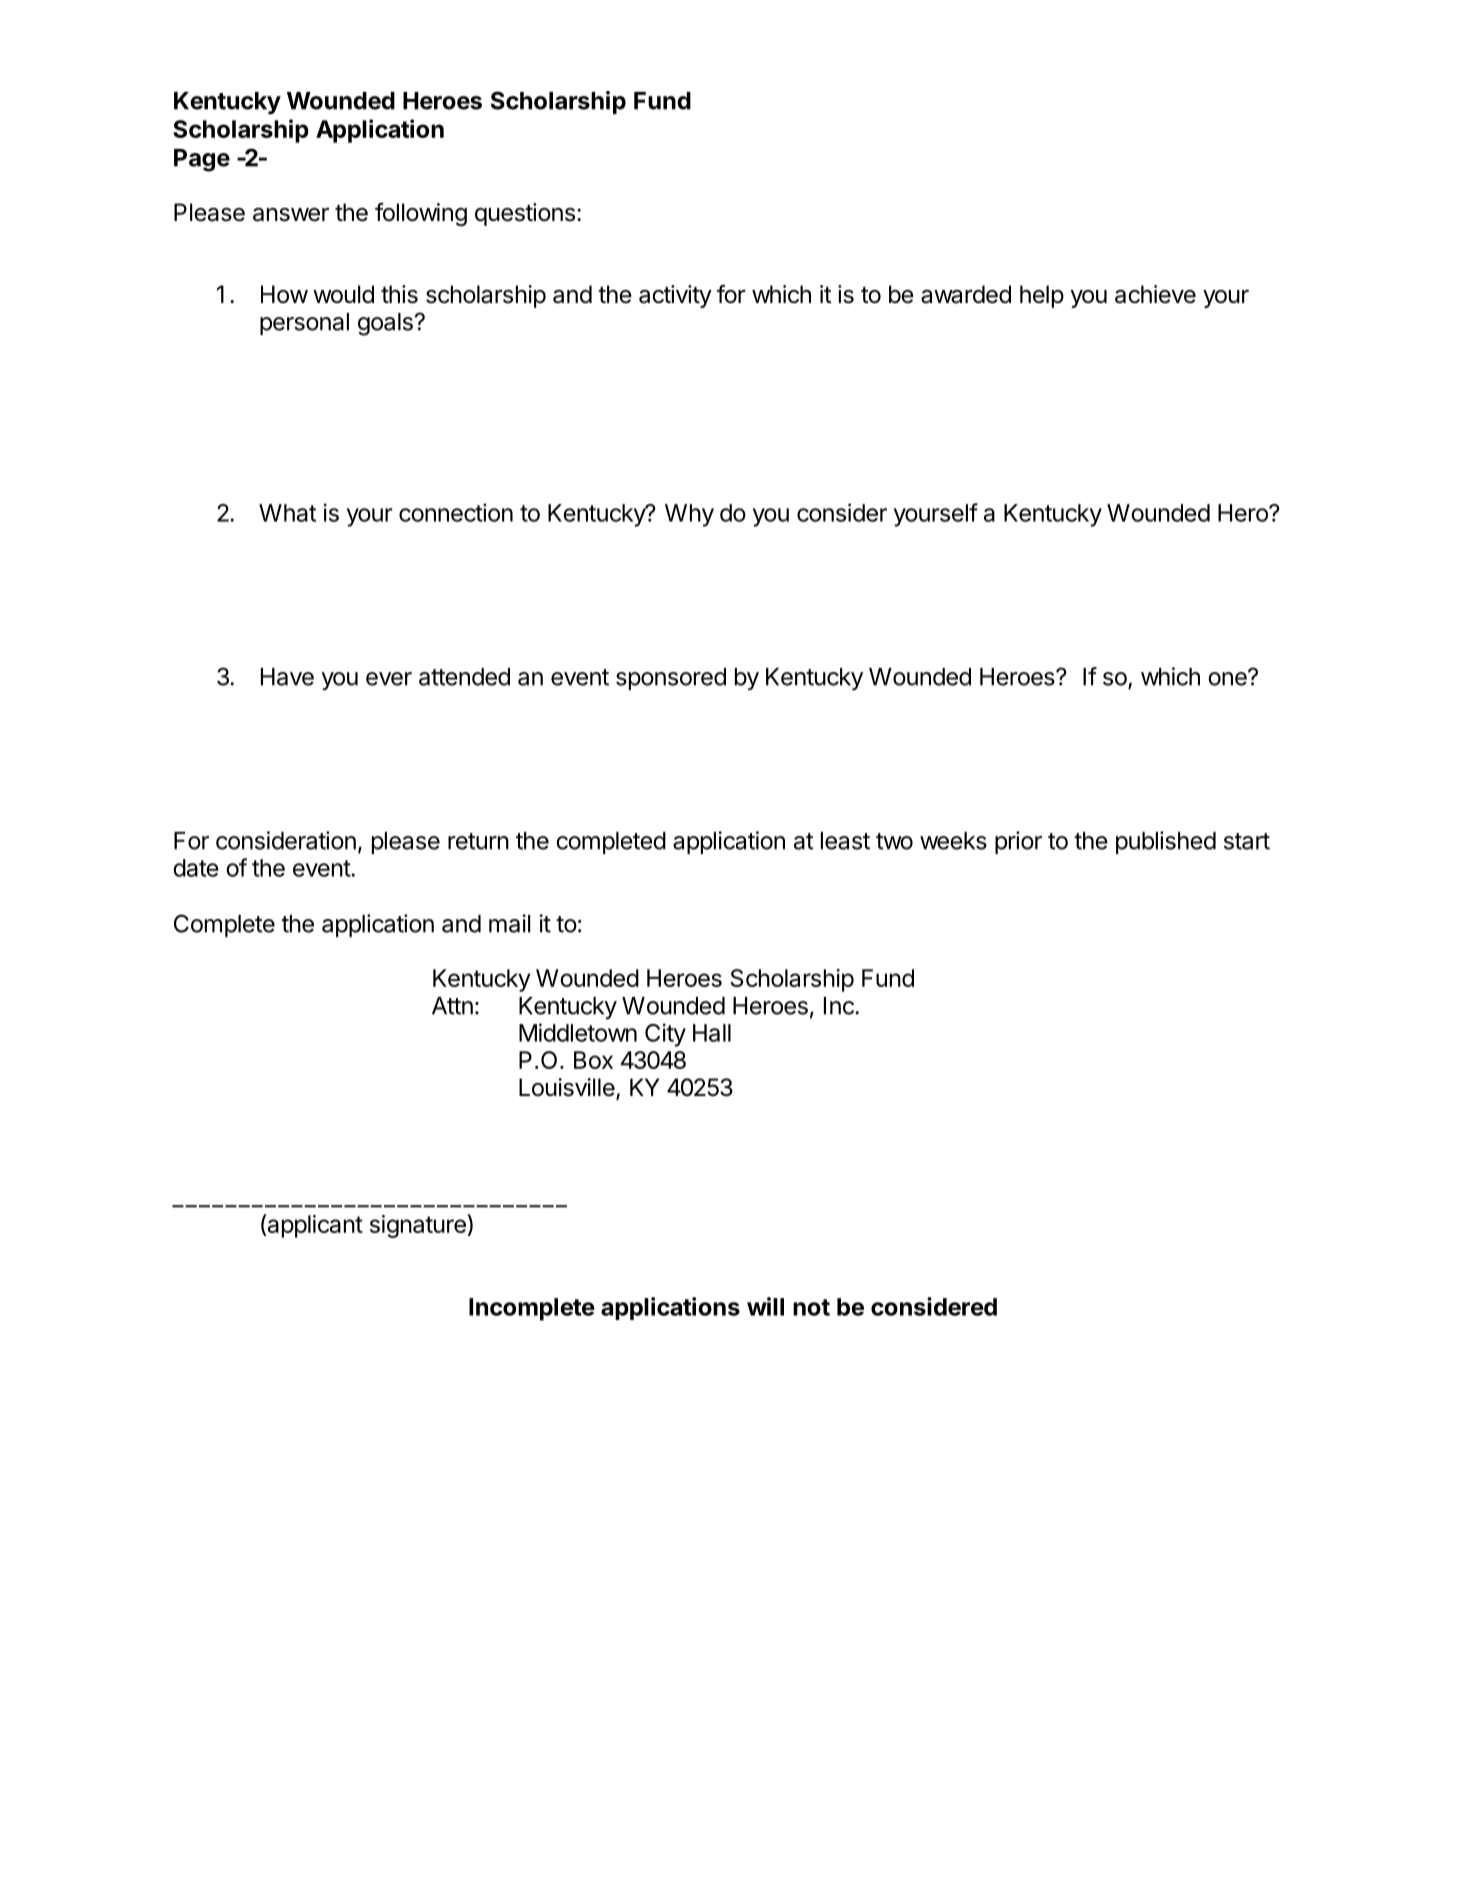 This screenshot has height=1897, width=1466. I want to click on sponsored, so click(671, 679).
